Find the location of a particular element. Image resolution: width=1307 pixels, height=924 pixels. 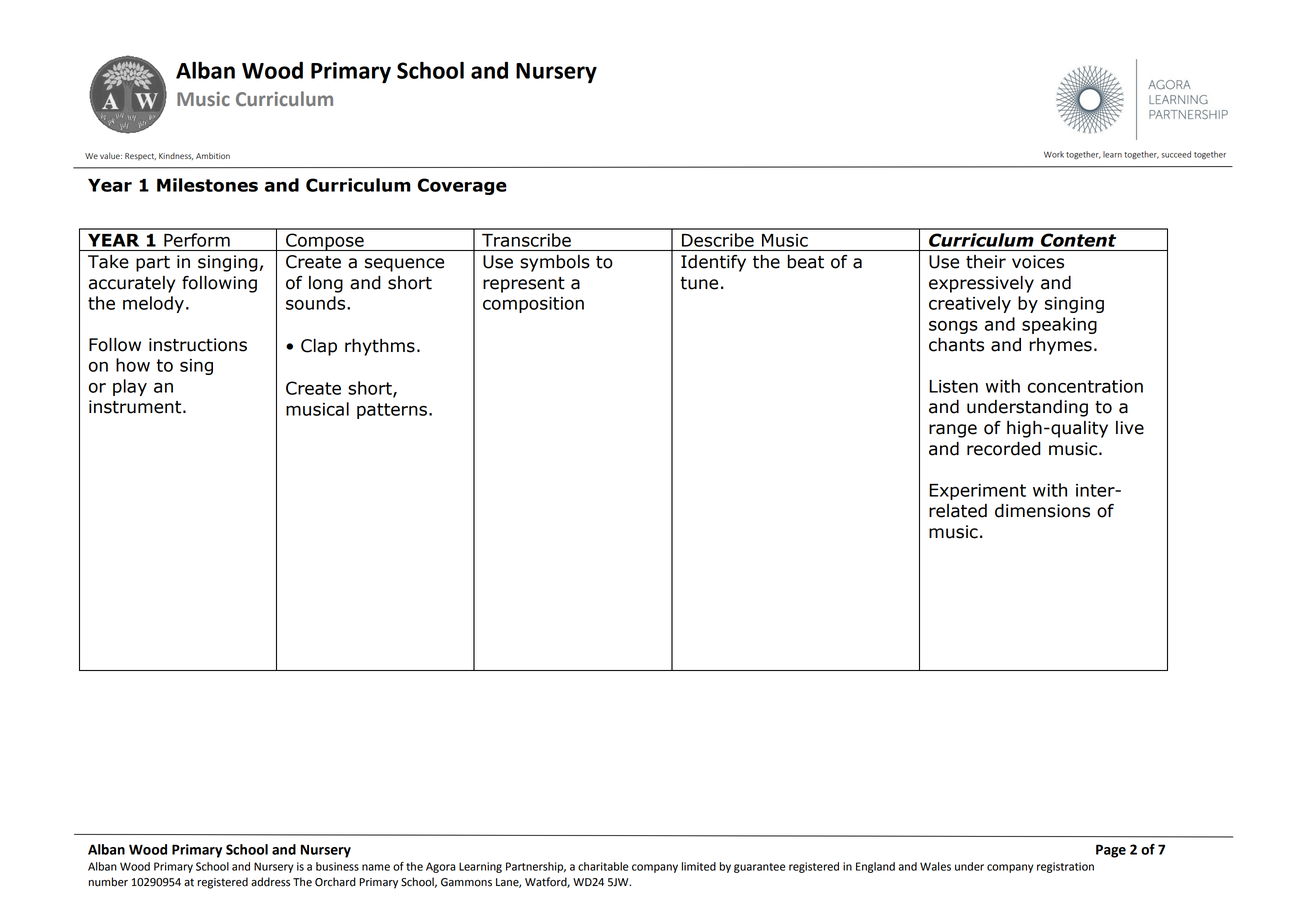

concentration is located at coordinates (1085, 386).
